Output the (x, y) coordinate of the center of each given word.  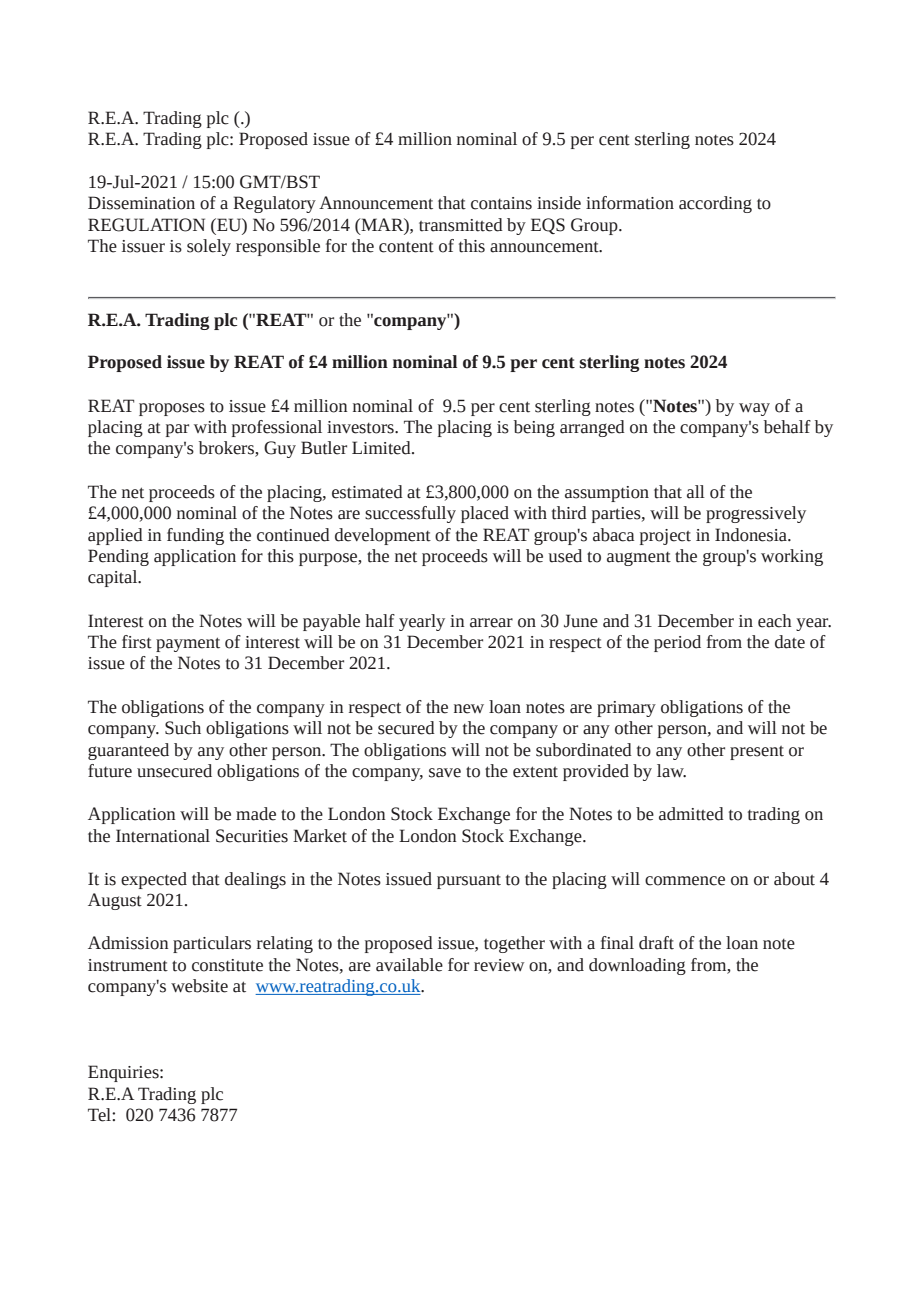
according (715, 204)
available (409, 965)
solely (209, 247)
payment (188, 644)
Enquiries (124, 1073)
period (677, 643)
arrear (491, 623)
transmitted (461, 225)
